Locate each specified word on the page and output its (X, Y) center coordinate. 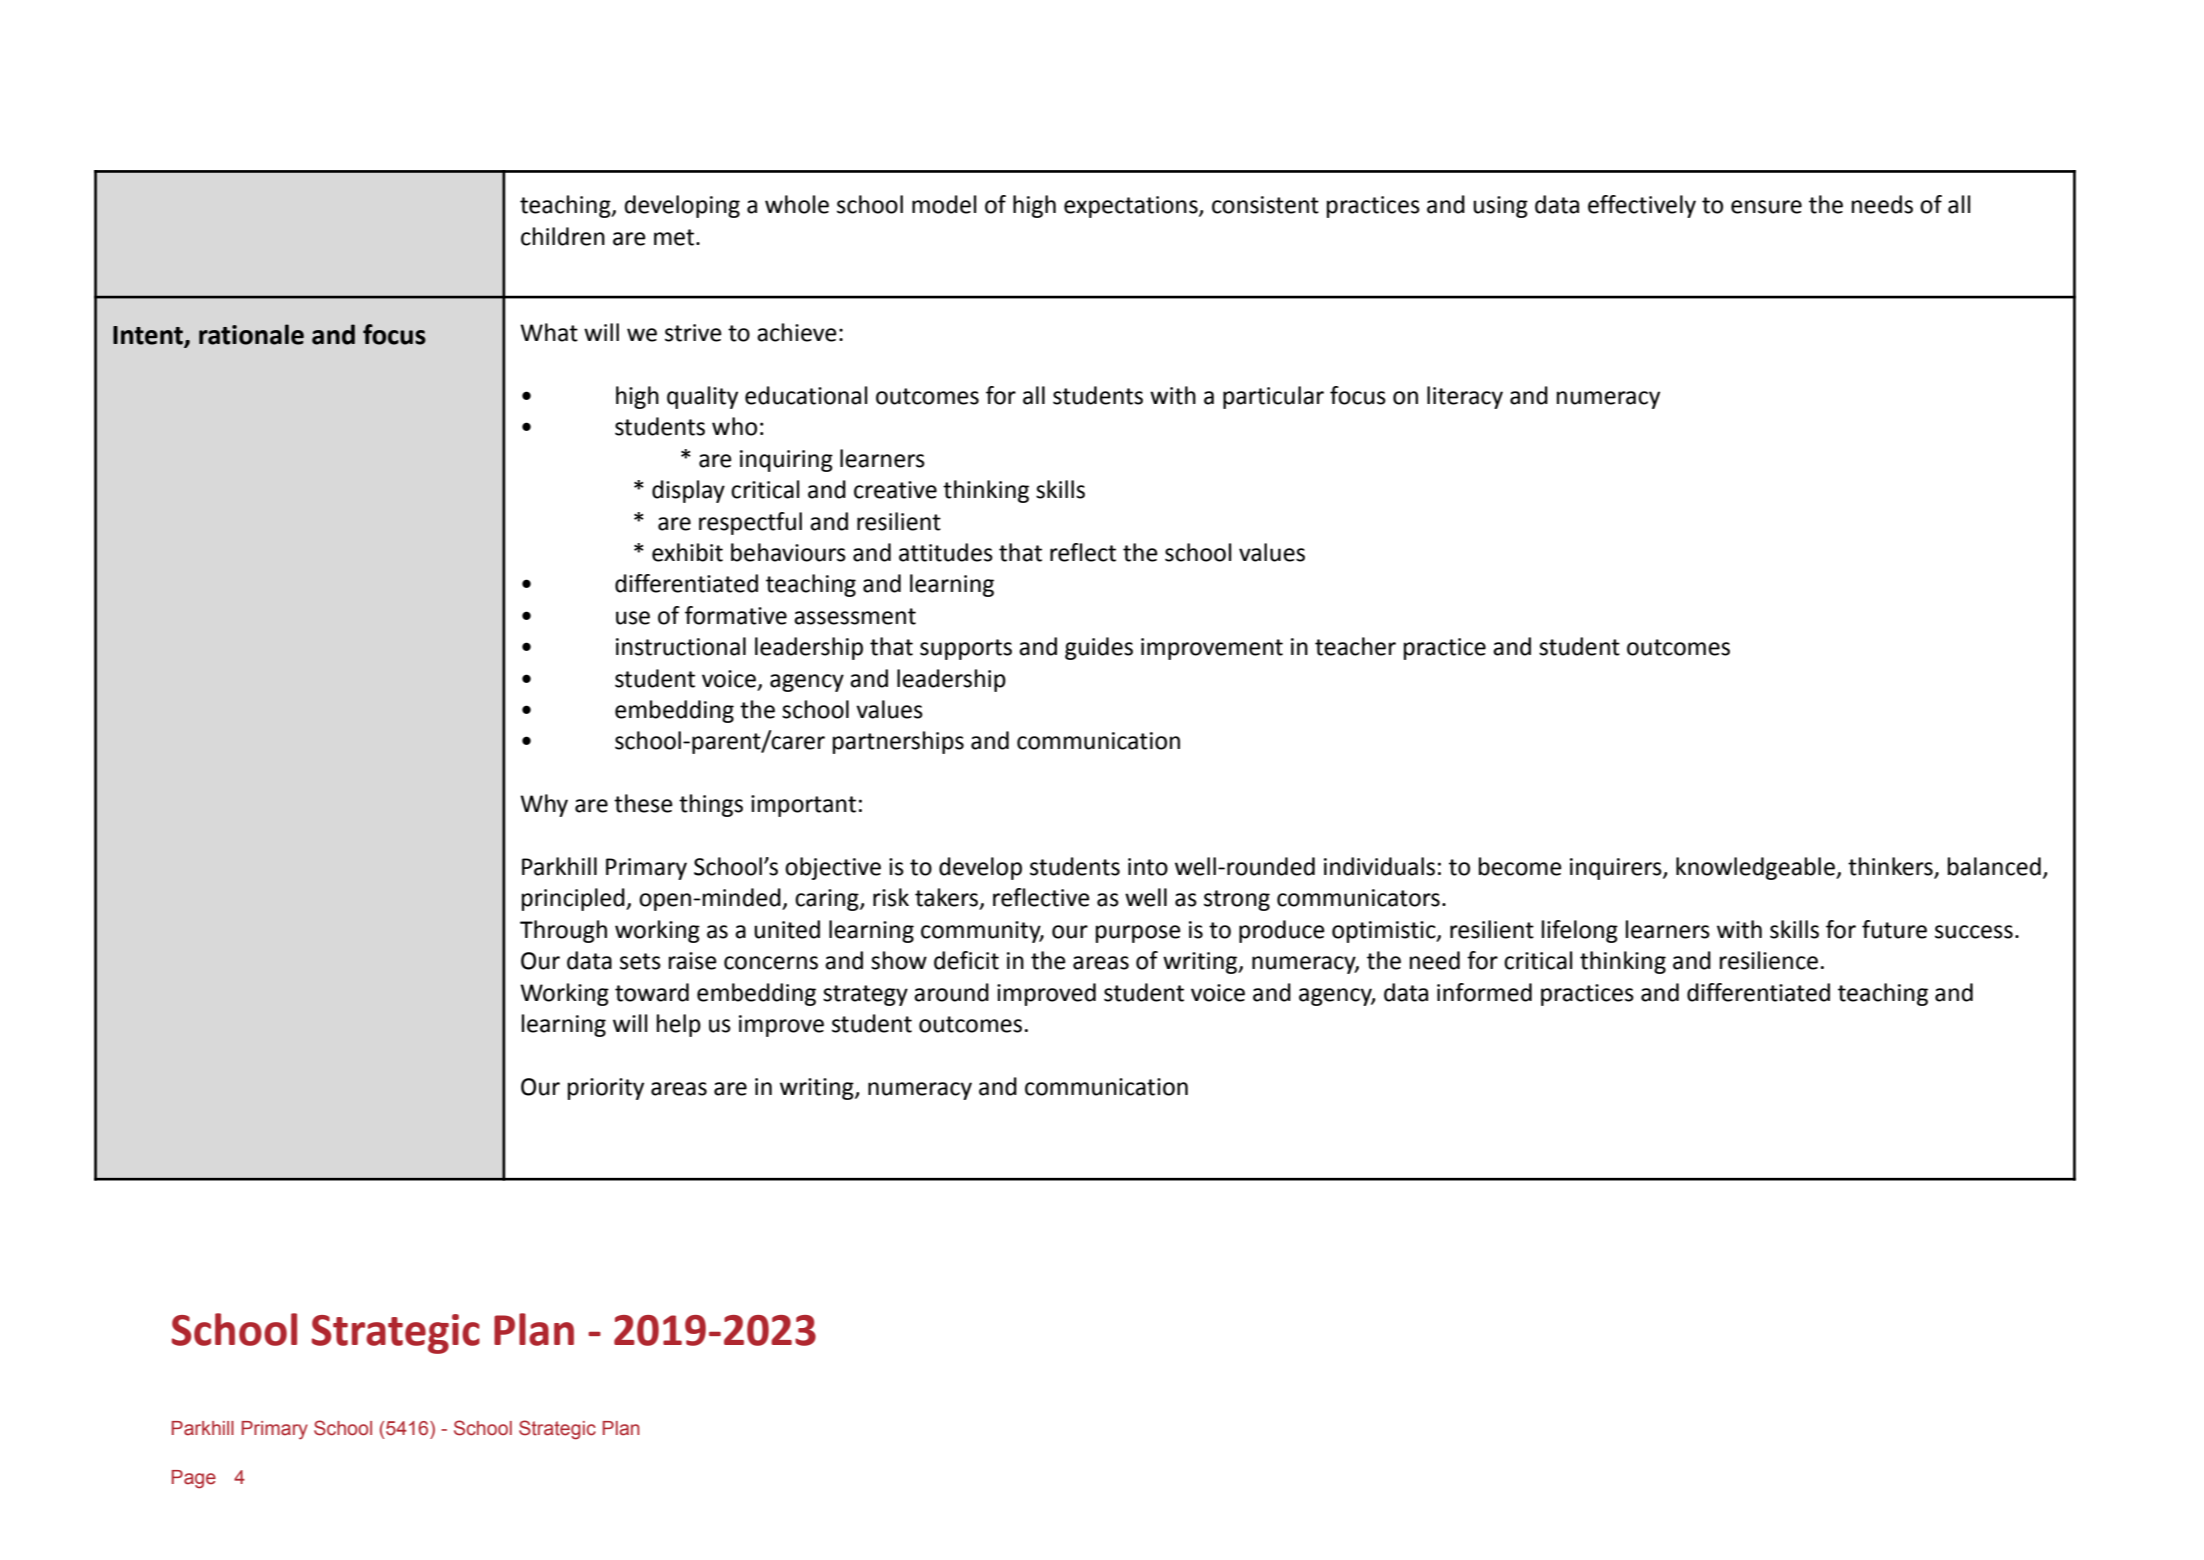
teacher (1355, 646)
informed (1484, 992)
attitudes (946, 552)
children (563, 236)
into (1148, 867)
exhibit (687, 552)
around (951, 992)
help (679, 1025)
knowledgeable (1756, 868)
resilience (1769, 960)
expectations (1132, 207)
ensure (1766, 207)
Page (194, 1479)
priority (606, 1089)
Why (544, 805)
